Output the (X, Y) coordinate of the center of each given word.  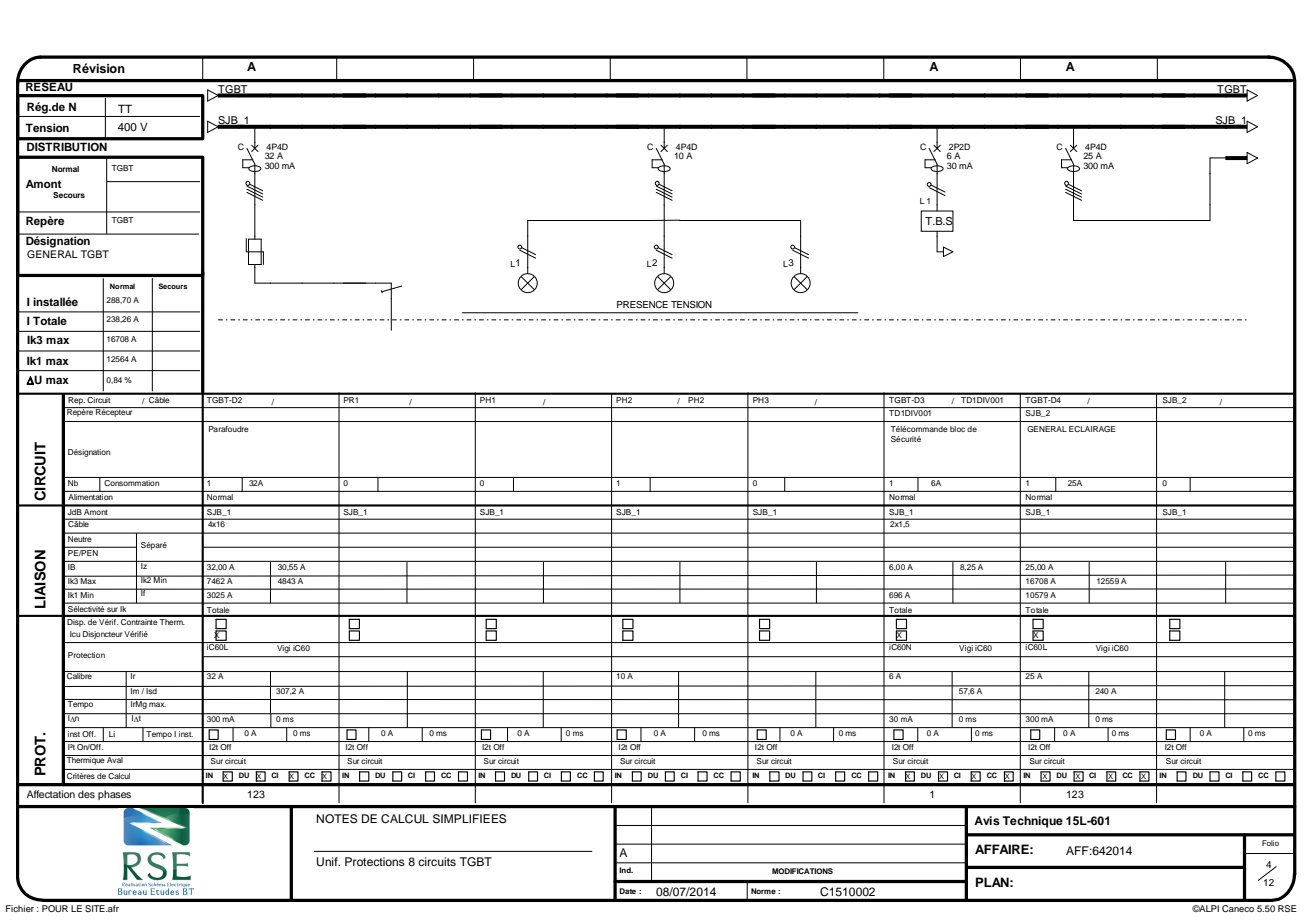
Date (627, 891)
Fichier (20, 908)
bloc (957, 429)
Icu (75, 634)
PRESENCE (642, 304)
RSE (1287, 908)
